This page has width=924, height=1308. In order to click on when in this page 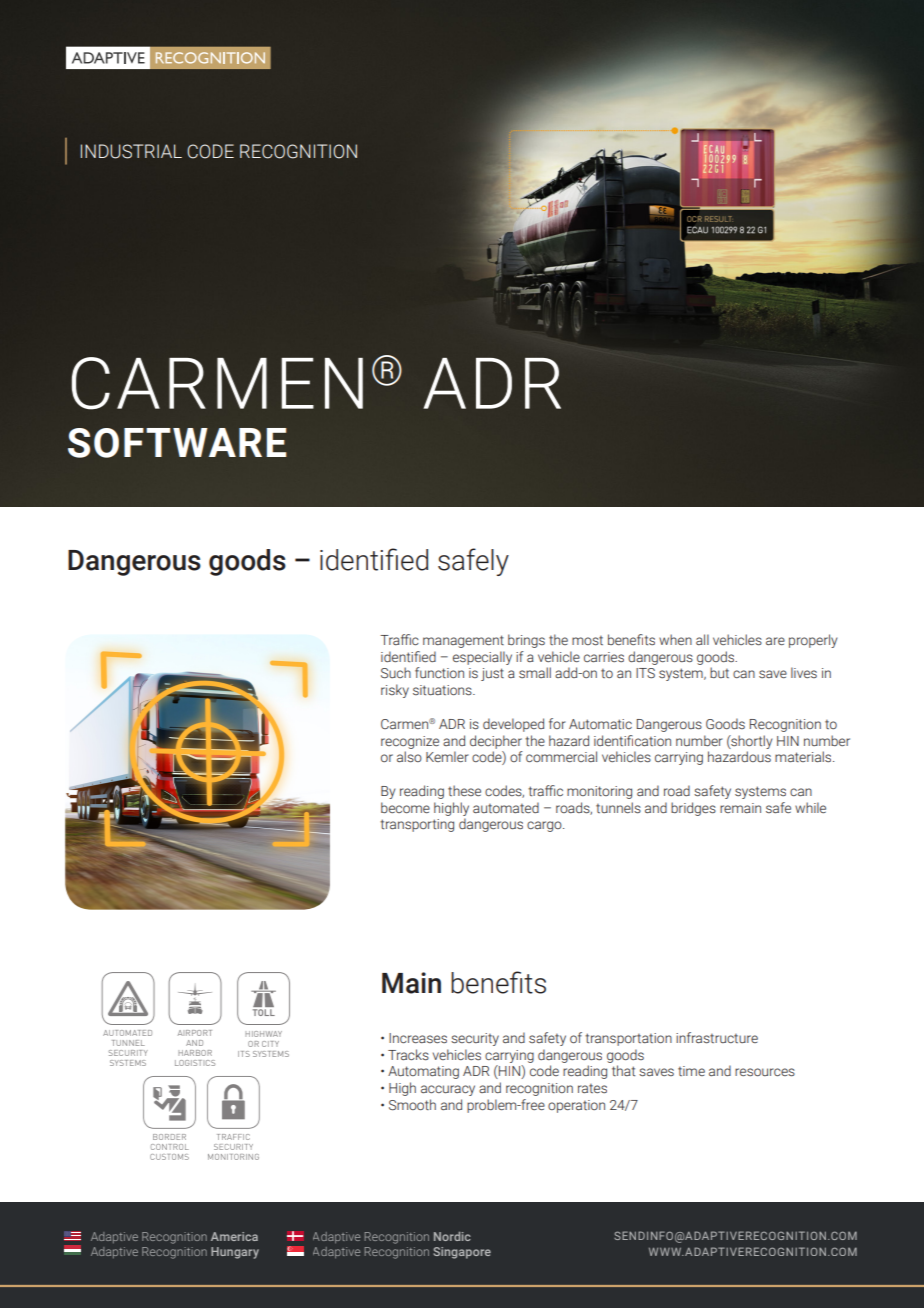, I will do `click(675, 639)`.
